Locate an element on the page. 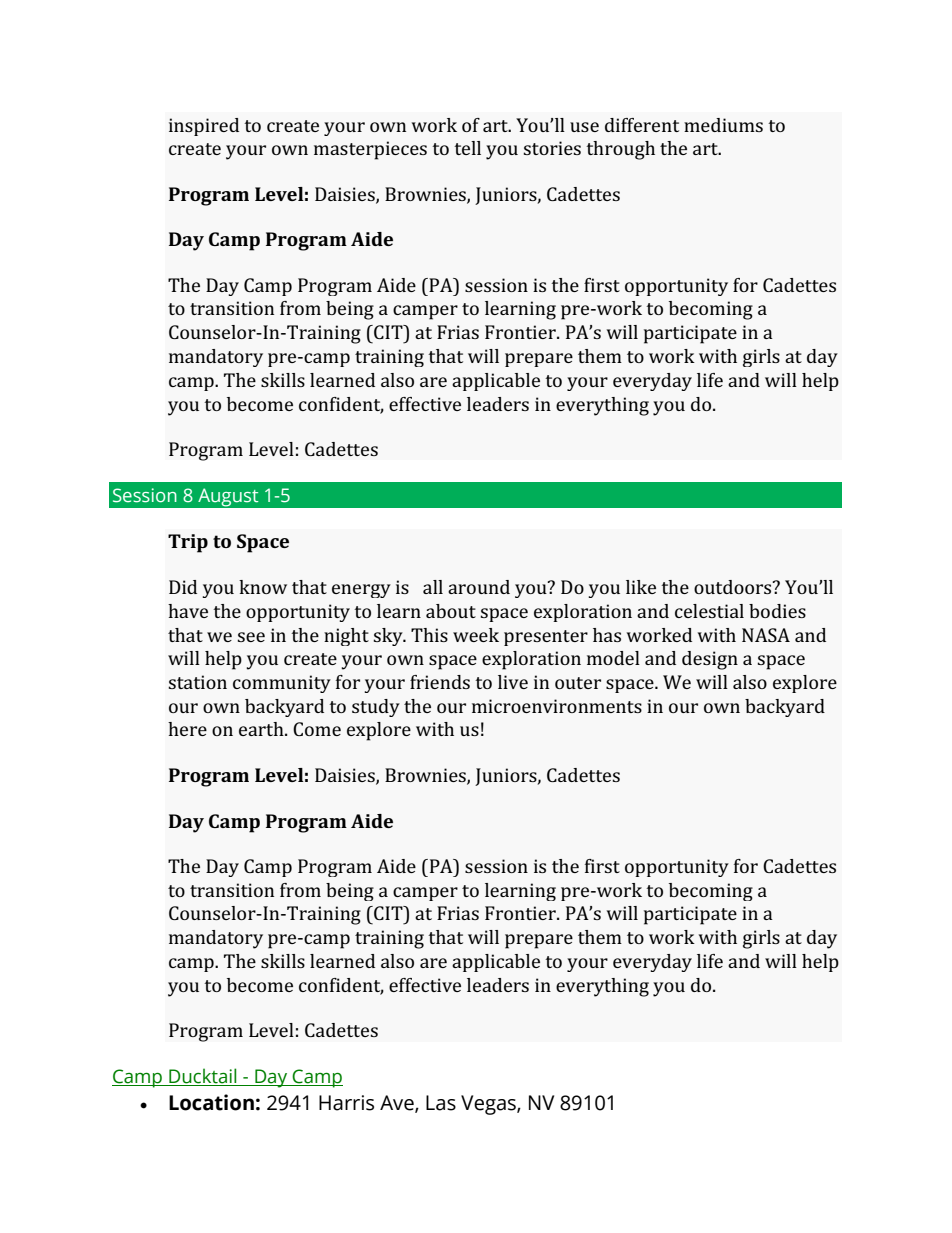  Location is located at coordinates (211, 1102).
